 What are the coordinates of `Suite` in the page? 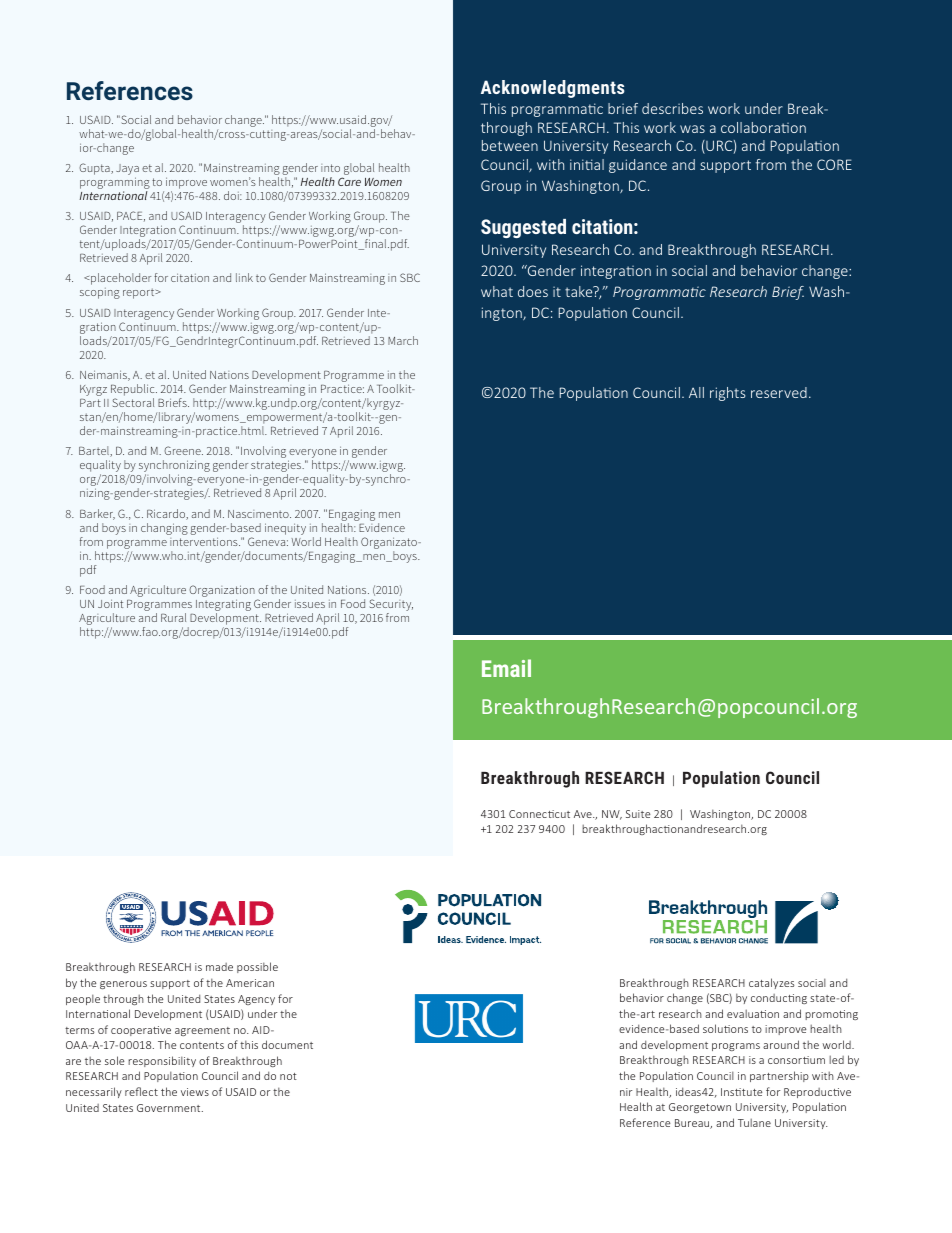 It's located at (638, 814).
